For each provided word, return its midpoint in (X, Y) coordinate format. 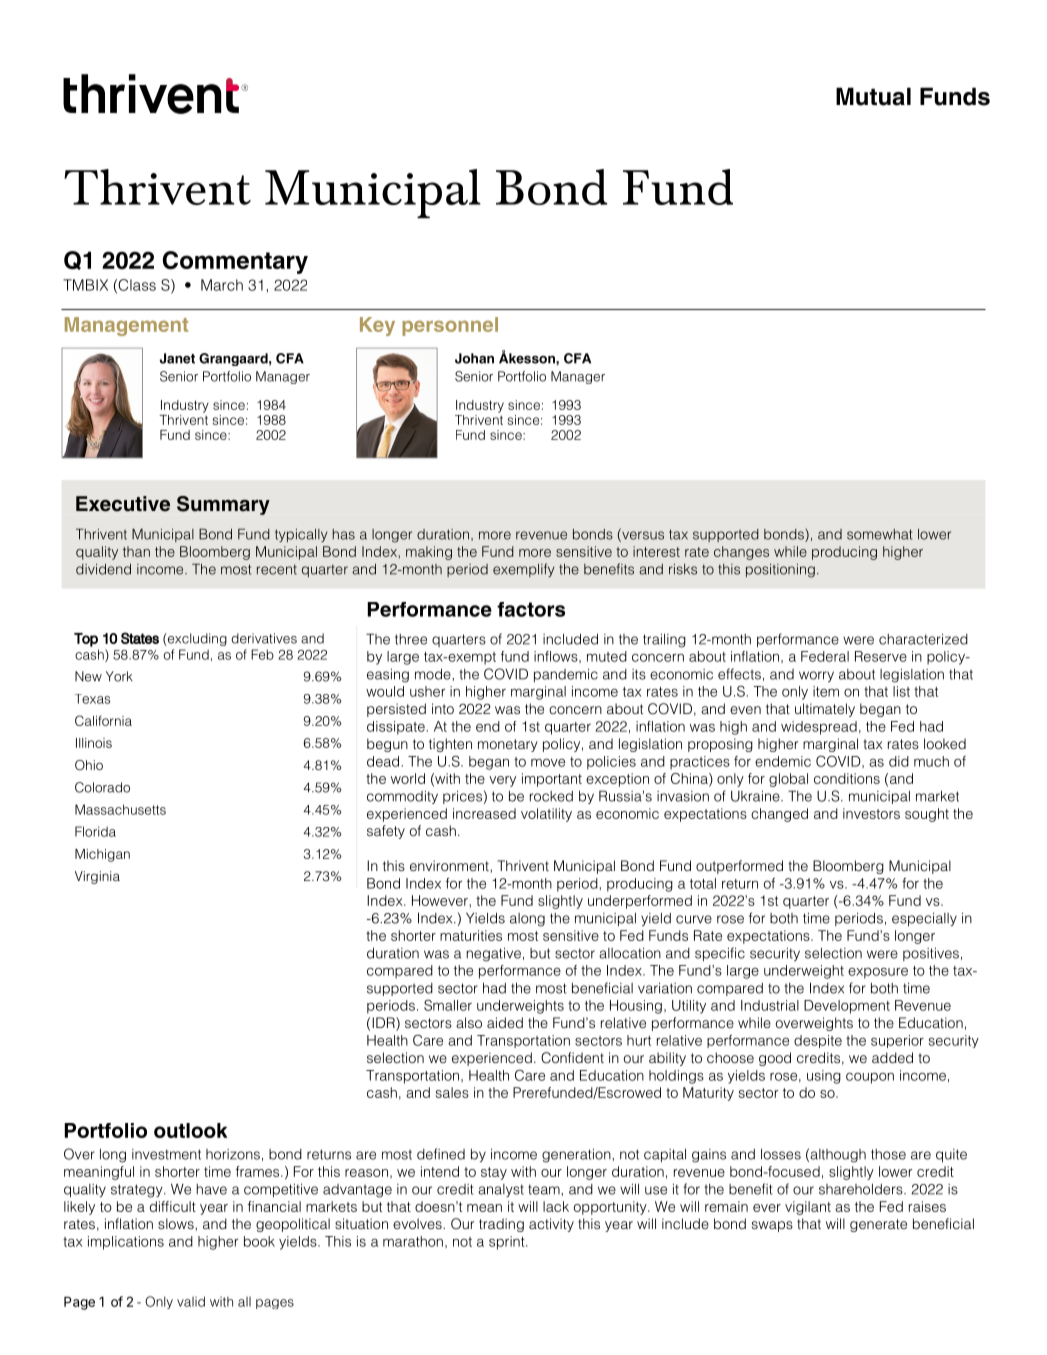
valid (191, 1301)
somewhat (879, 534)
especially (924, 919)
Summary (223, 505)
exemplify (524, 570)
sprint (508, 1243)
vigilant (808, 1208)
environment (450, 865)
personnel (450, 326)
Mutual (873, 96)
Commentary (235, 262)
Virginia (97, 877)
